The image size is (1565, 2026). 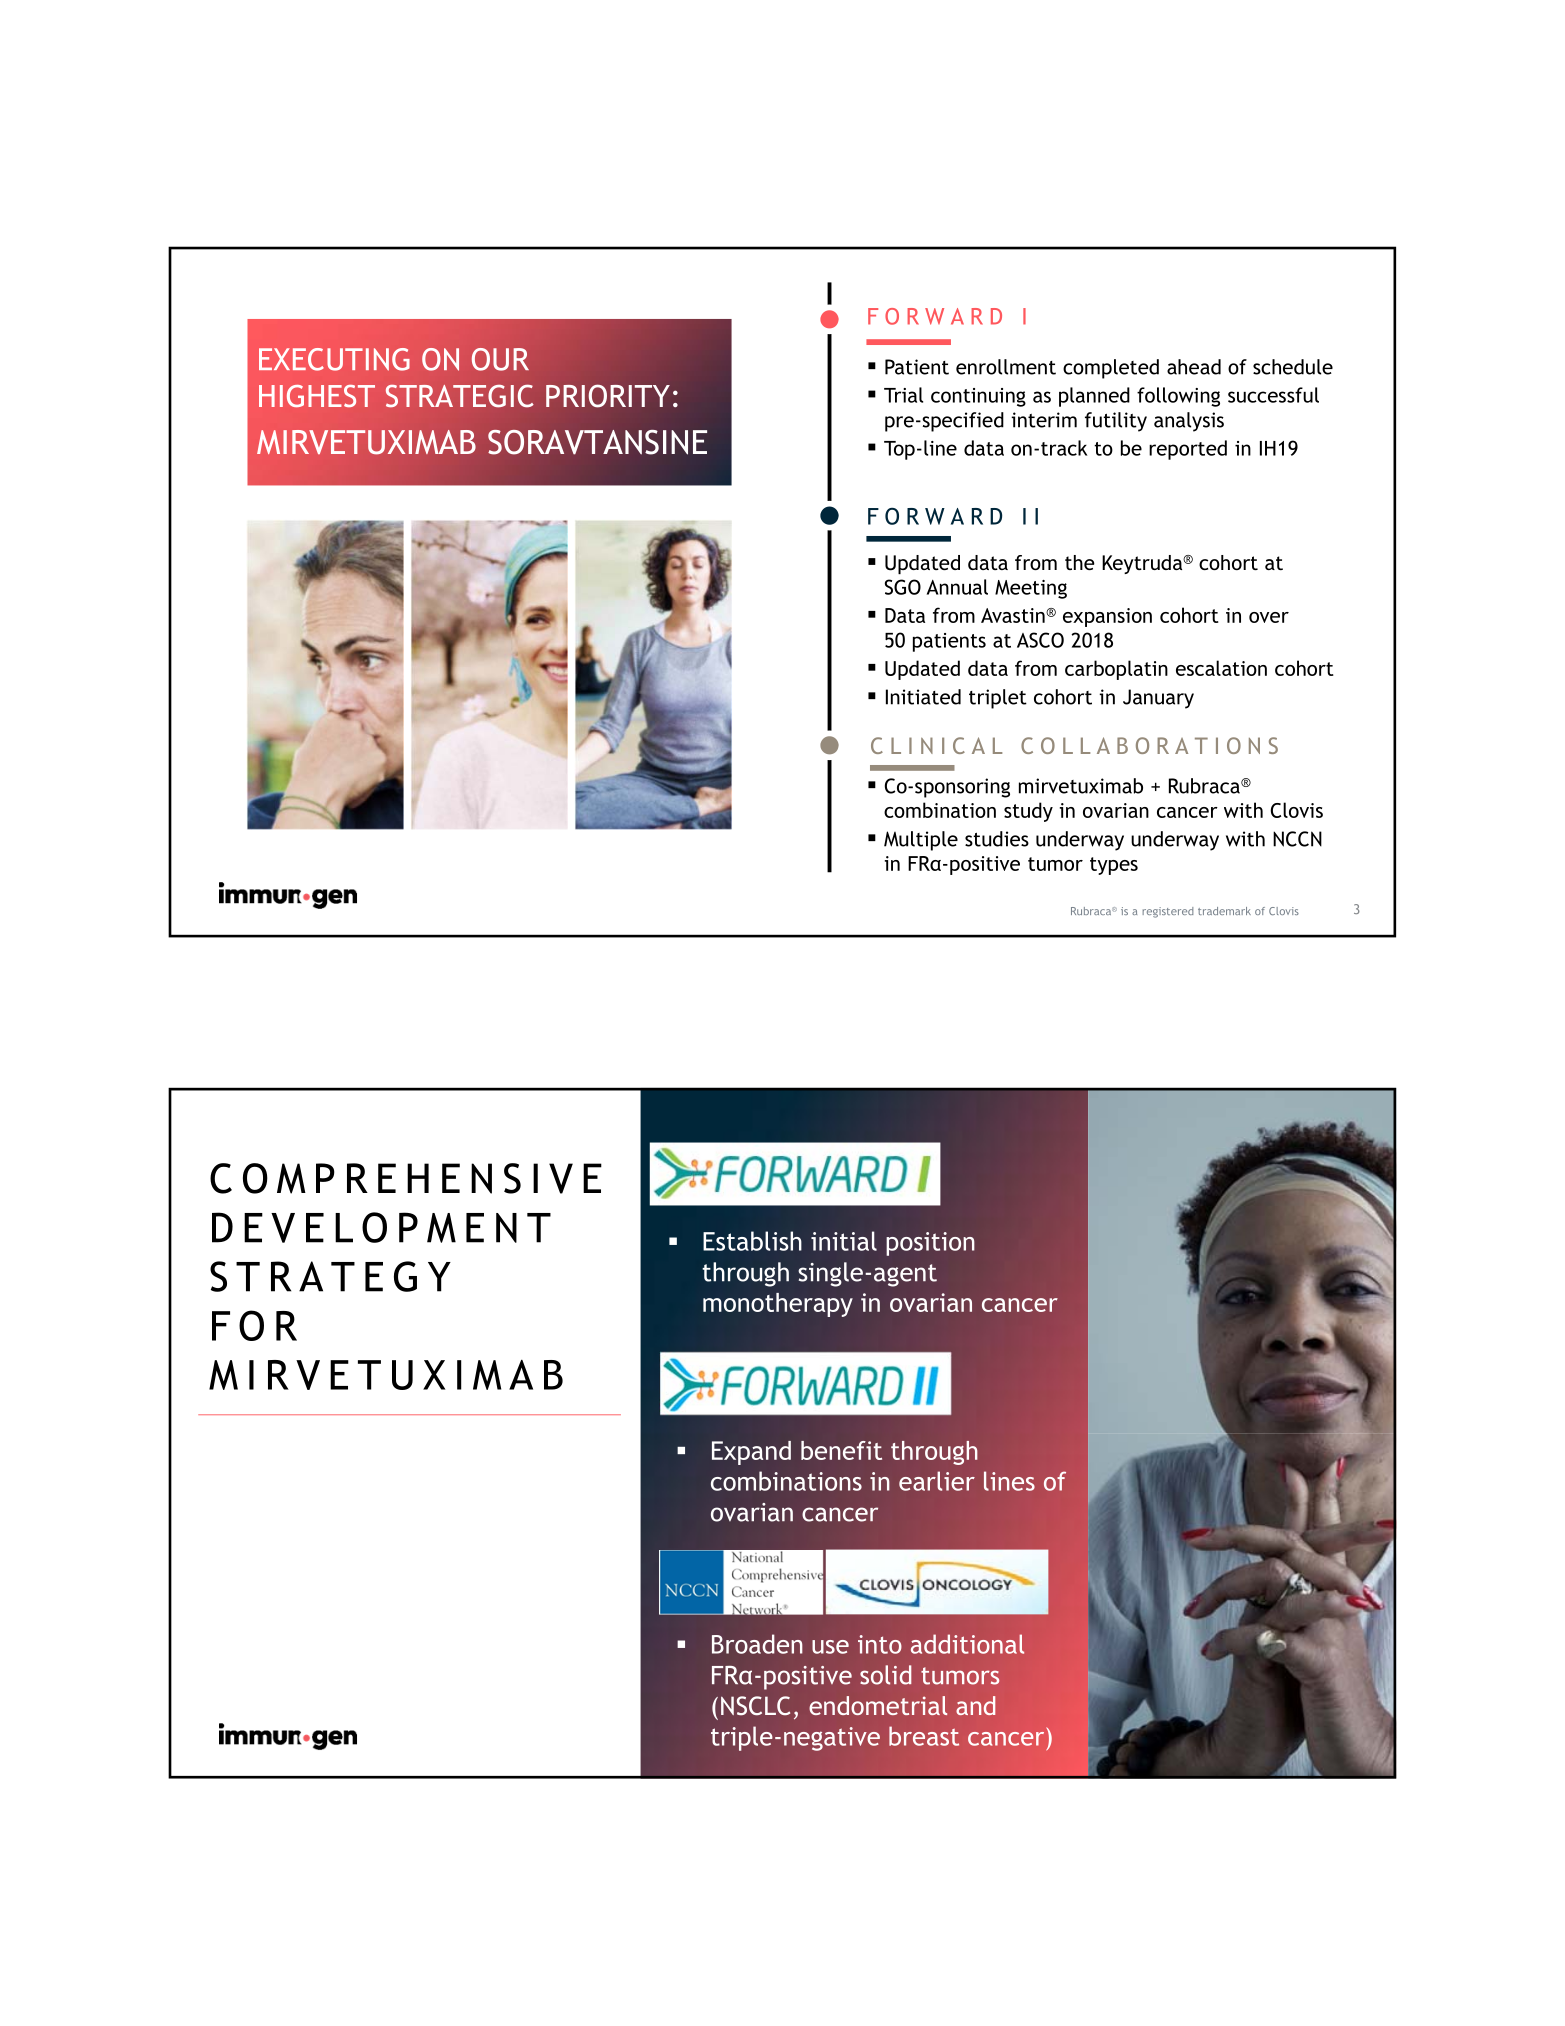 What do you see at coordinates (381, 1227) in the page?
I see `DEVELOPMENT` at bounding box center [381, 1227].
